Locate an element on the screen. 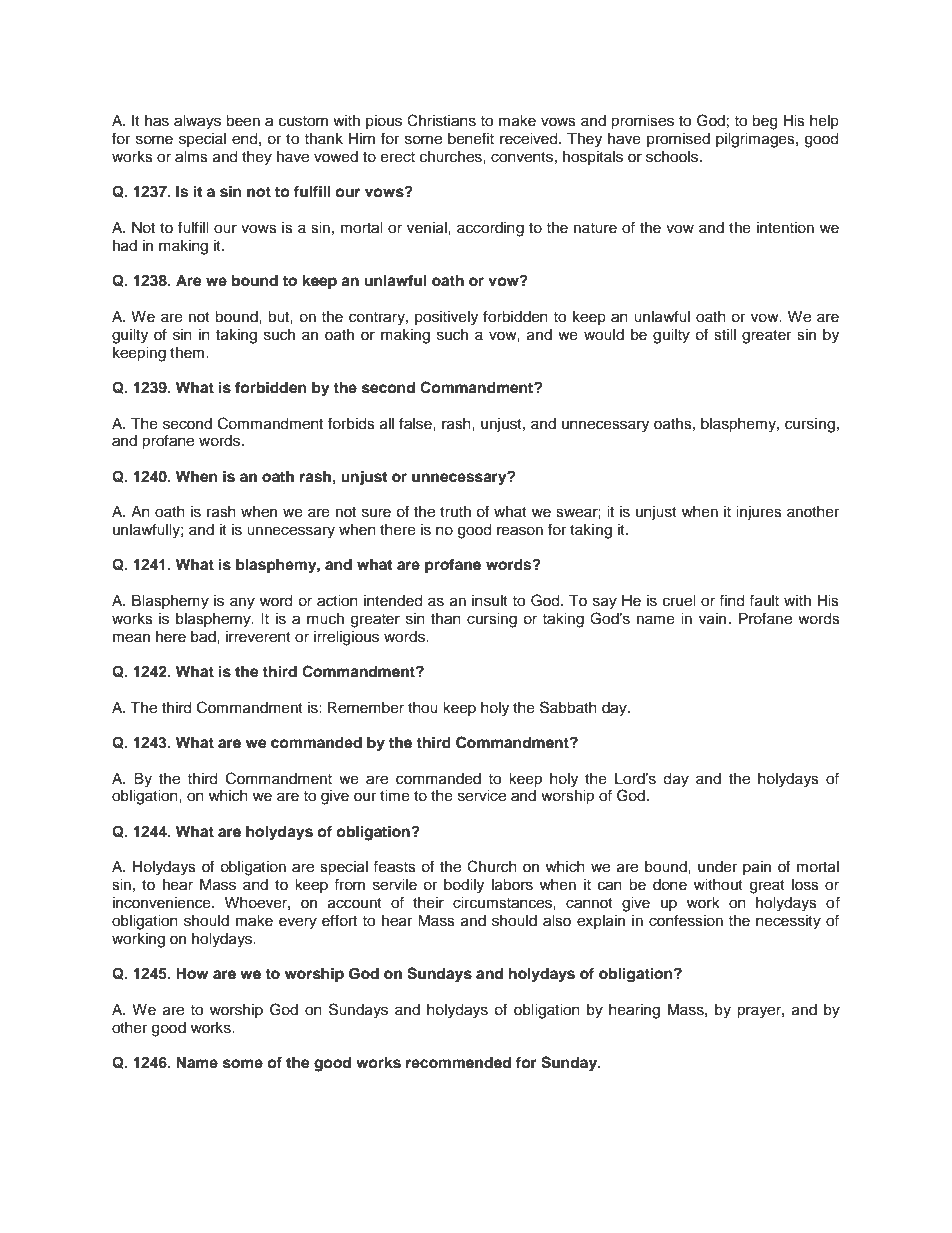 Image resolution: width=952 pixels, height=1233 pixels. How is located at coordinates (192, 974).
